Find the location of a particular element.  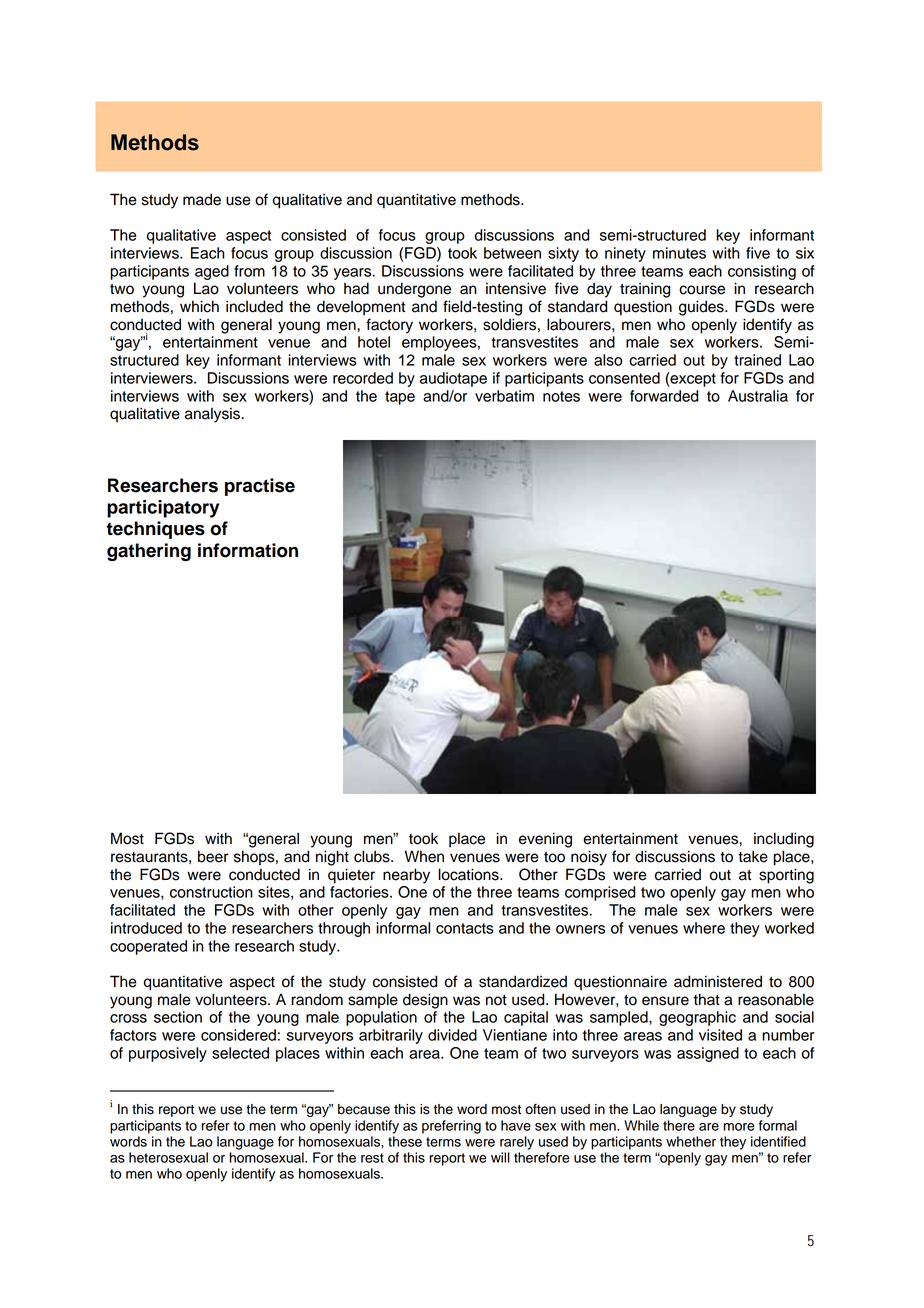

information is located at coordinates (248, 550).
